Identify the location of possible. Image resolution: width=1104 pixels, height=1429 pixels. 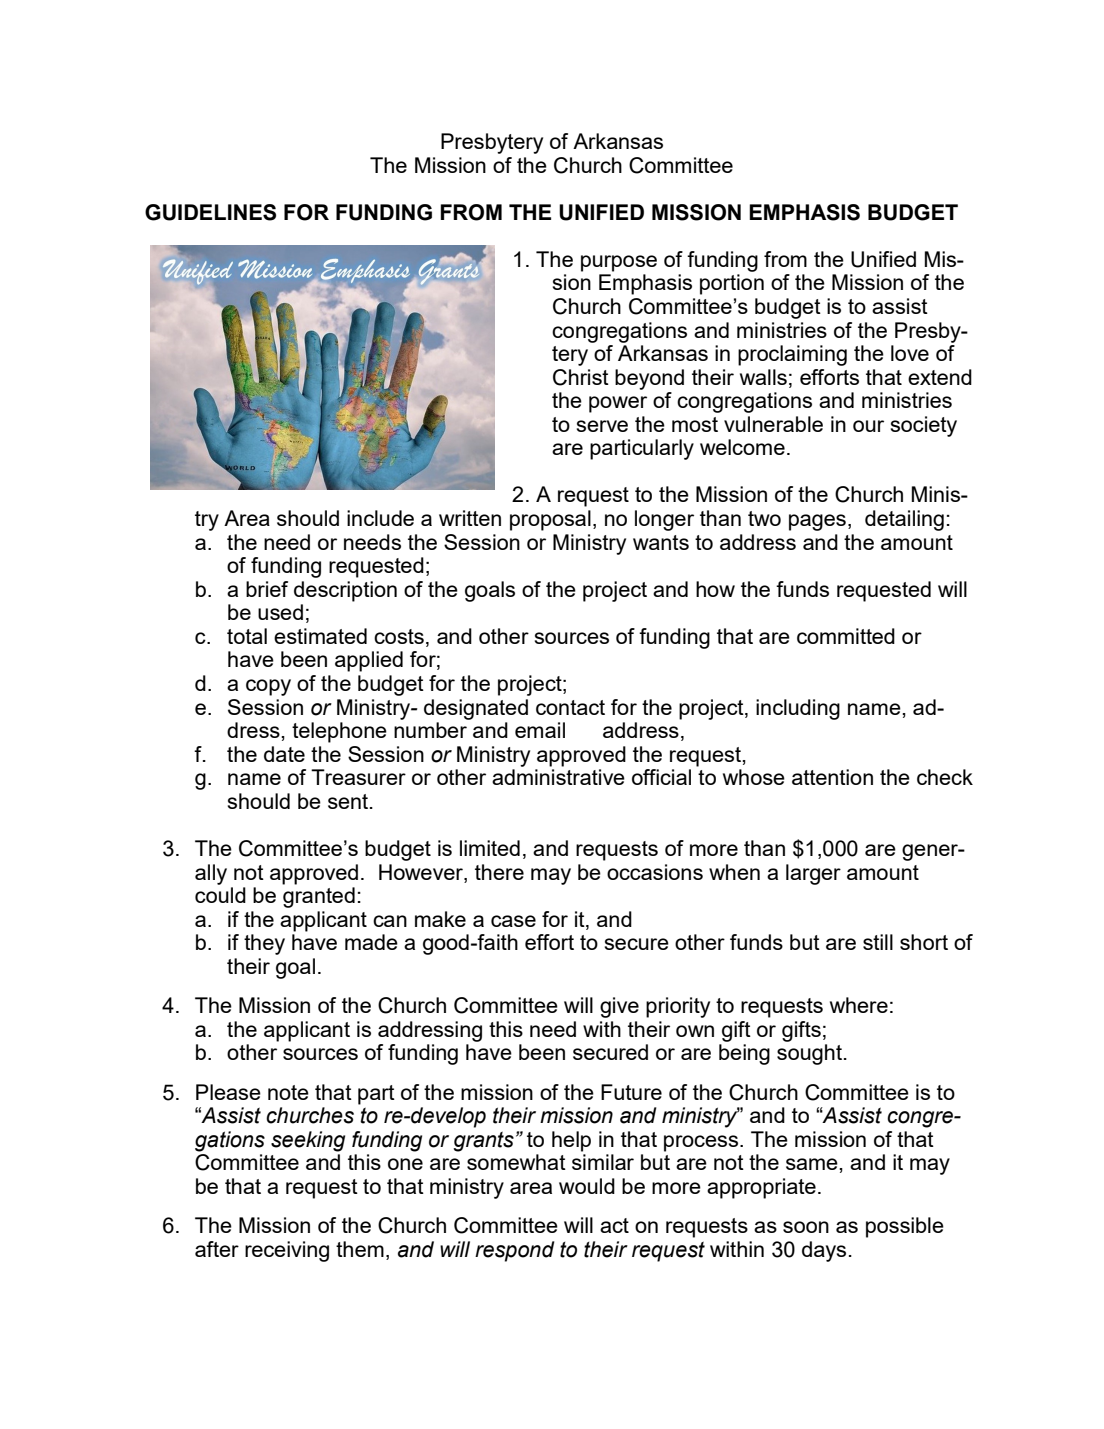
(905, 1227).
